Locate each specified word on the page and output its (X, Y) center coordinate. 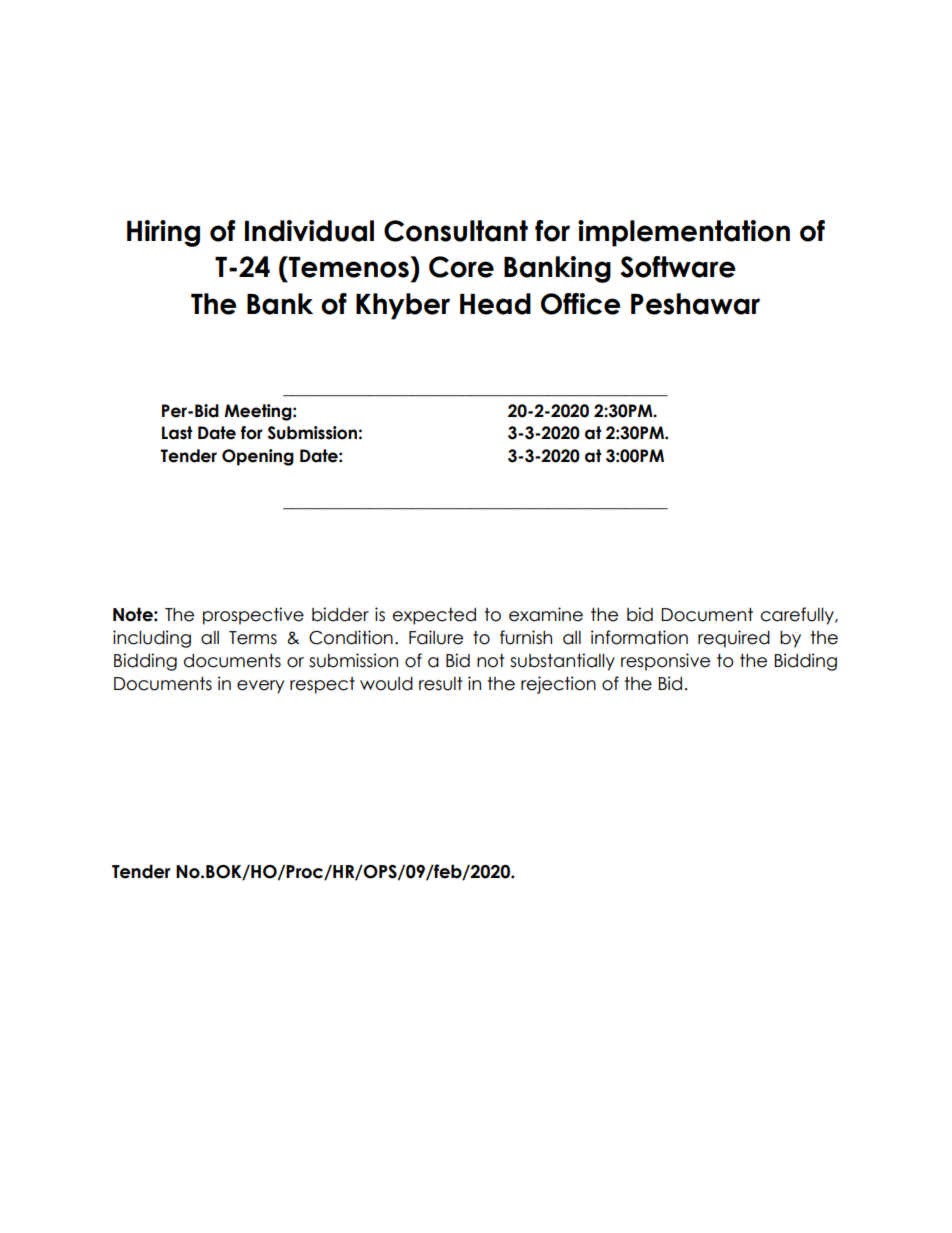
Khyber (403, 306)
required (734, 639)
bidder (340, 614)
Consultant (456, 231)
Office (580, 304)
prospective (253, 616)
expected (434, 616)
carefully (798, 616)
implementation (684, 233)
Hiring (163, 233)
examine (546, 614)
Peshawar (695, 304)
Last (177, 433)
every (260, 687)
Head (495, 304)
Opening (258, 457)
